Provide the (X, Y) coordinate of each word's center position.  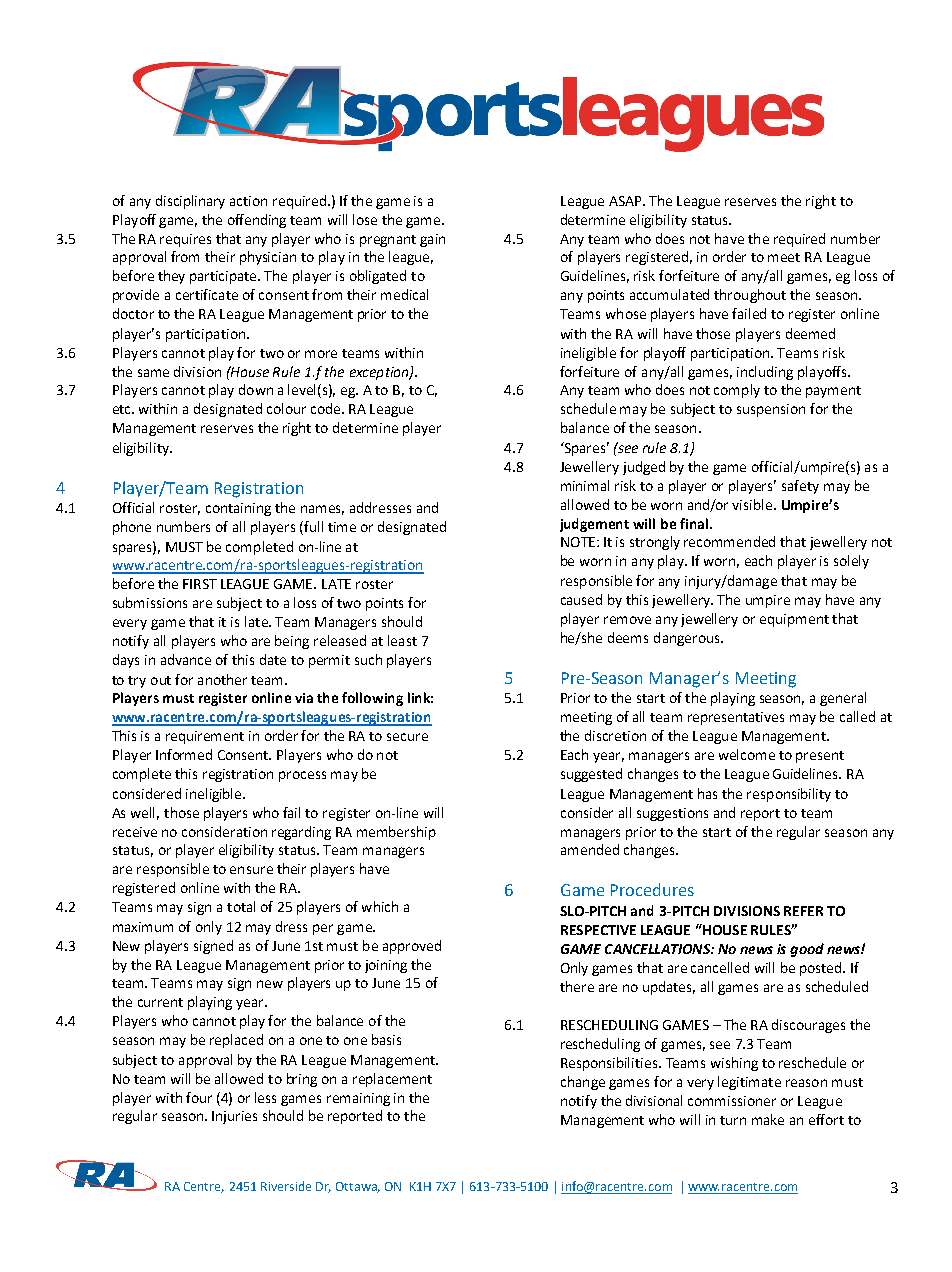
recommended (729, 541)
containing (238, 509)
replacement (392, 1080)
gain (432, 240)
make (768, 1119)
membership (396, 833)
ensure (251, 870)
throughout (750, 296)
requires (185, 240)
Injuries (234, 1117)
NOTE (578, 542)
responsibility (789, 795)
